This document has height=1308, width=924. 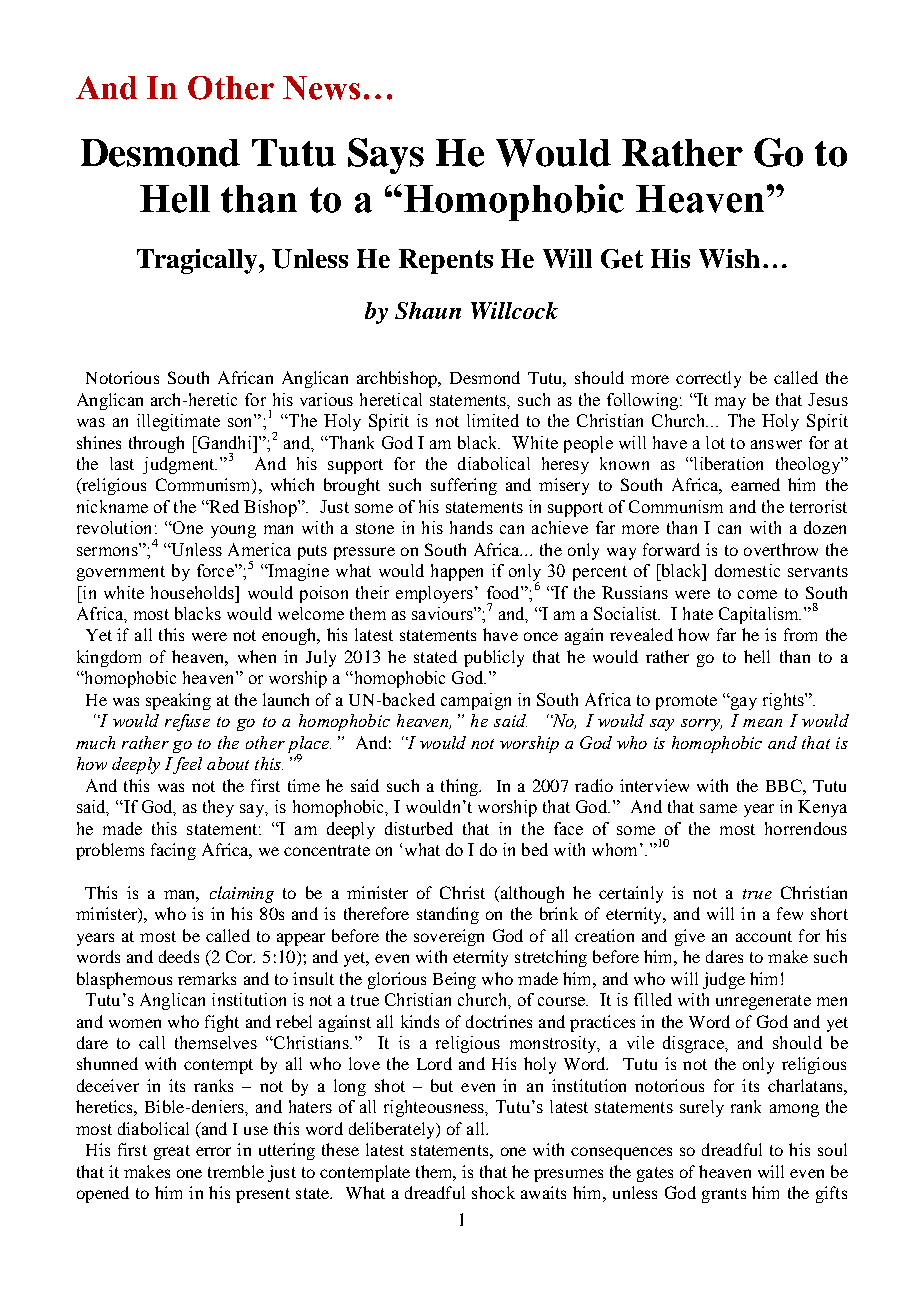 I want to click on standing, so click(x=448, y=915).
